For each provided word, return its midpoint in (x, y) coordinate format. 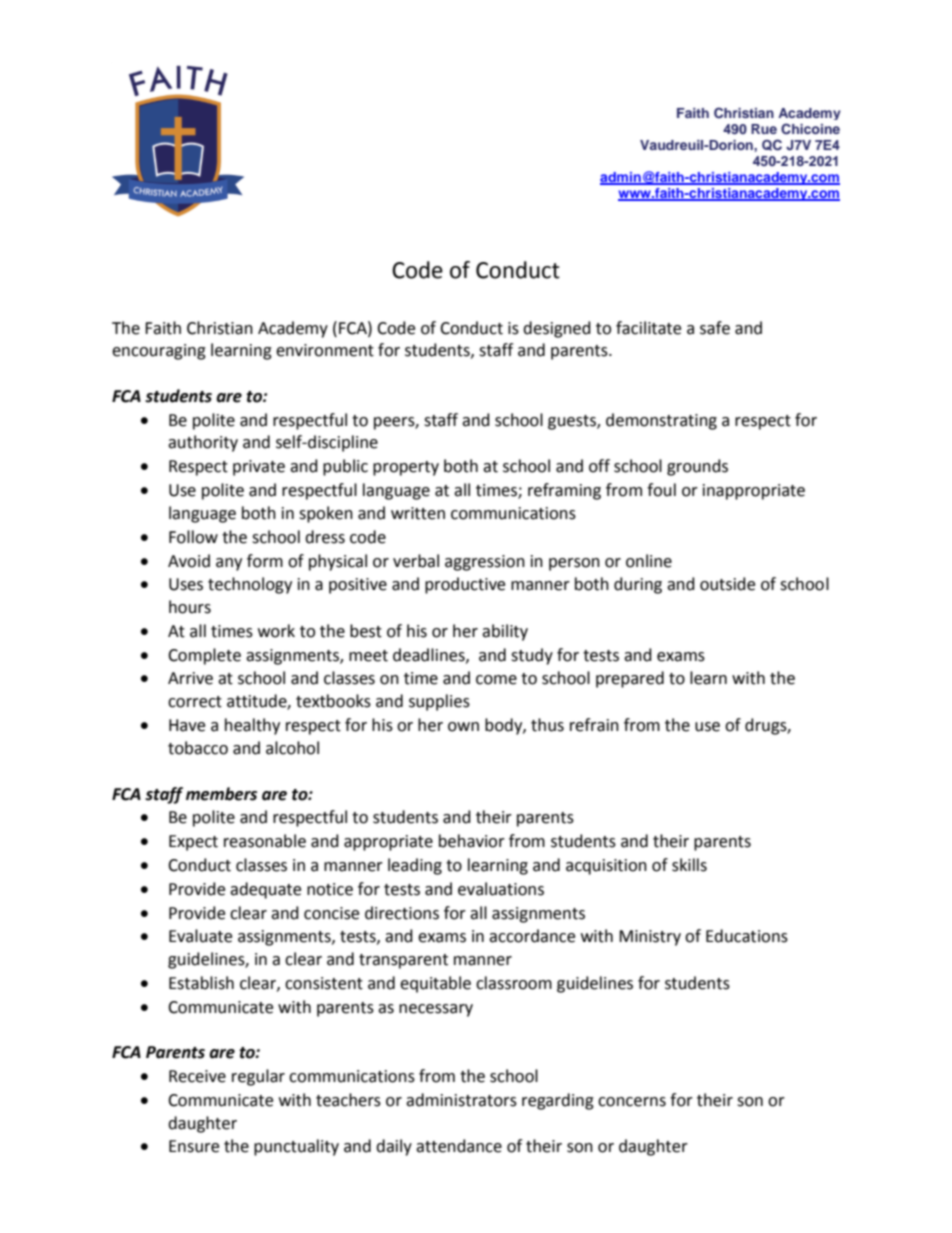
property (406, 468)
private (259, 468)
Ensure (194, 1146)
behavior (472, 841)
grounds (697, 467)
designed (557, 329)
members (221, 794)
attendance (459, 1146)
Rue (764, 129)
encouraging (159, 352)
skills (689, 865)
